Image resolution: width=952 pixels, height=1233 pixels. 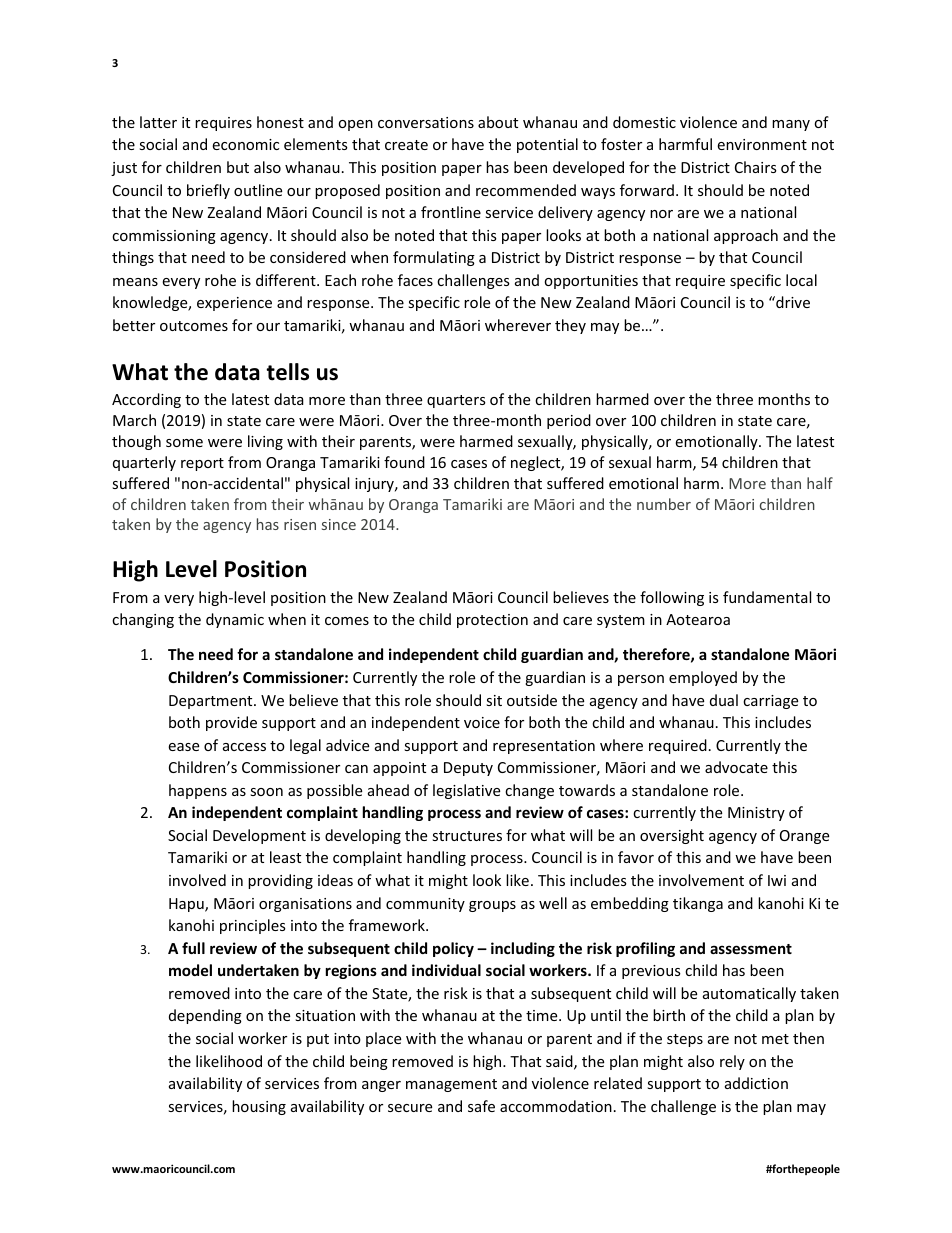 I want to click on According, so click(x=146, y=400).
